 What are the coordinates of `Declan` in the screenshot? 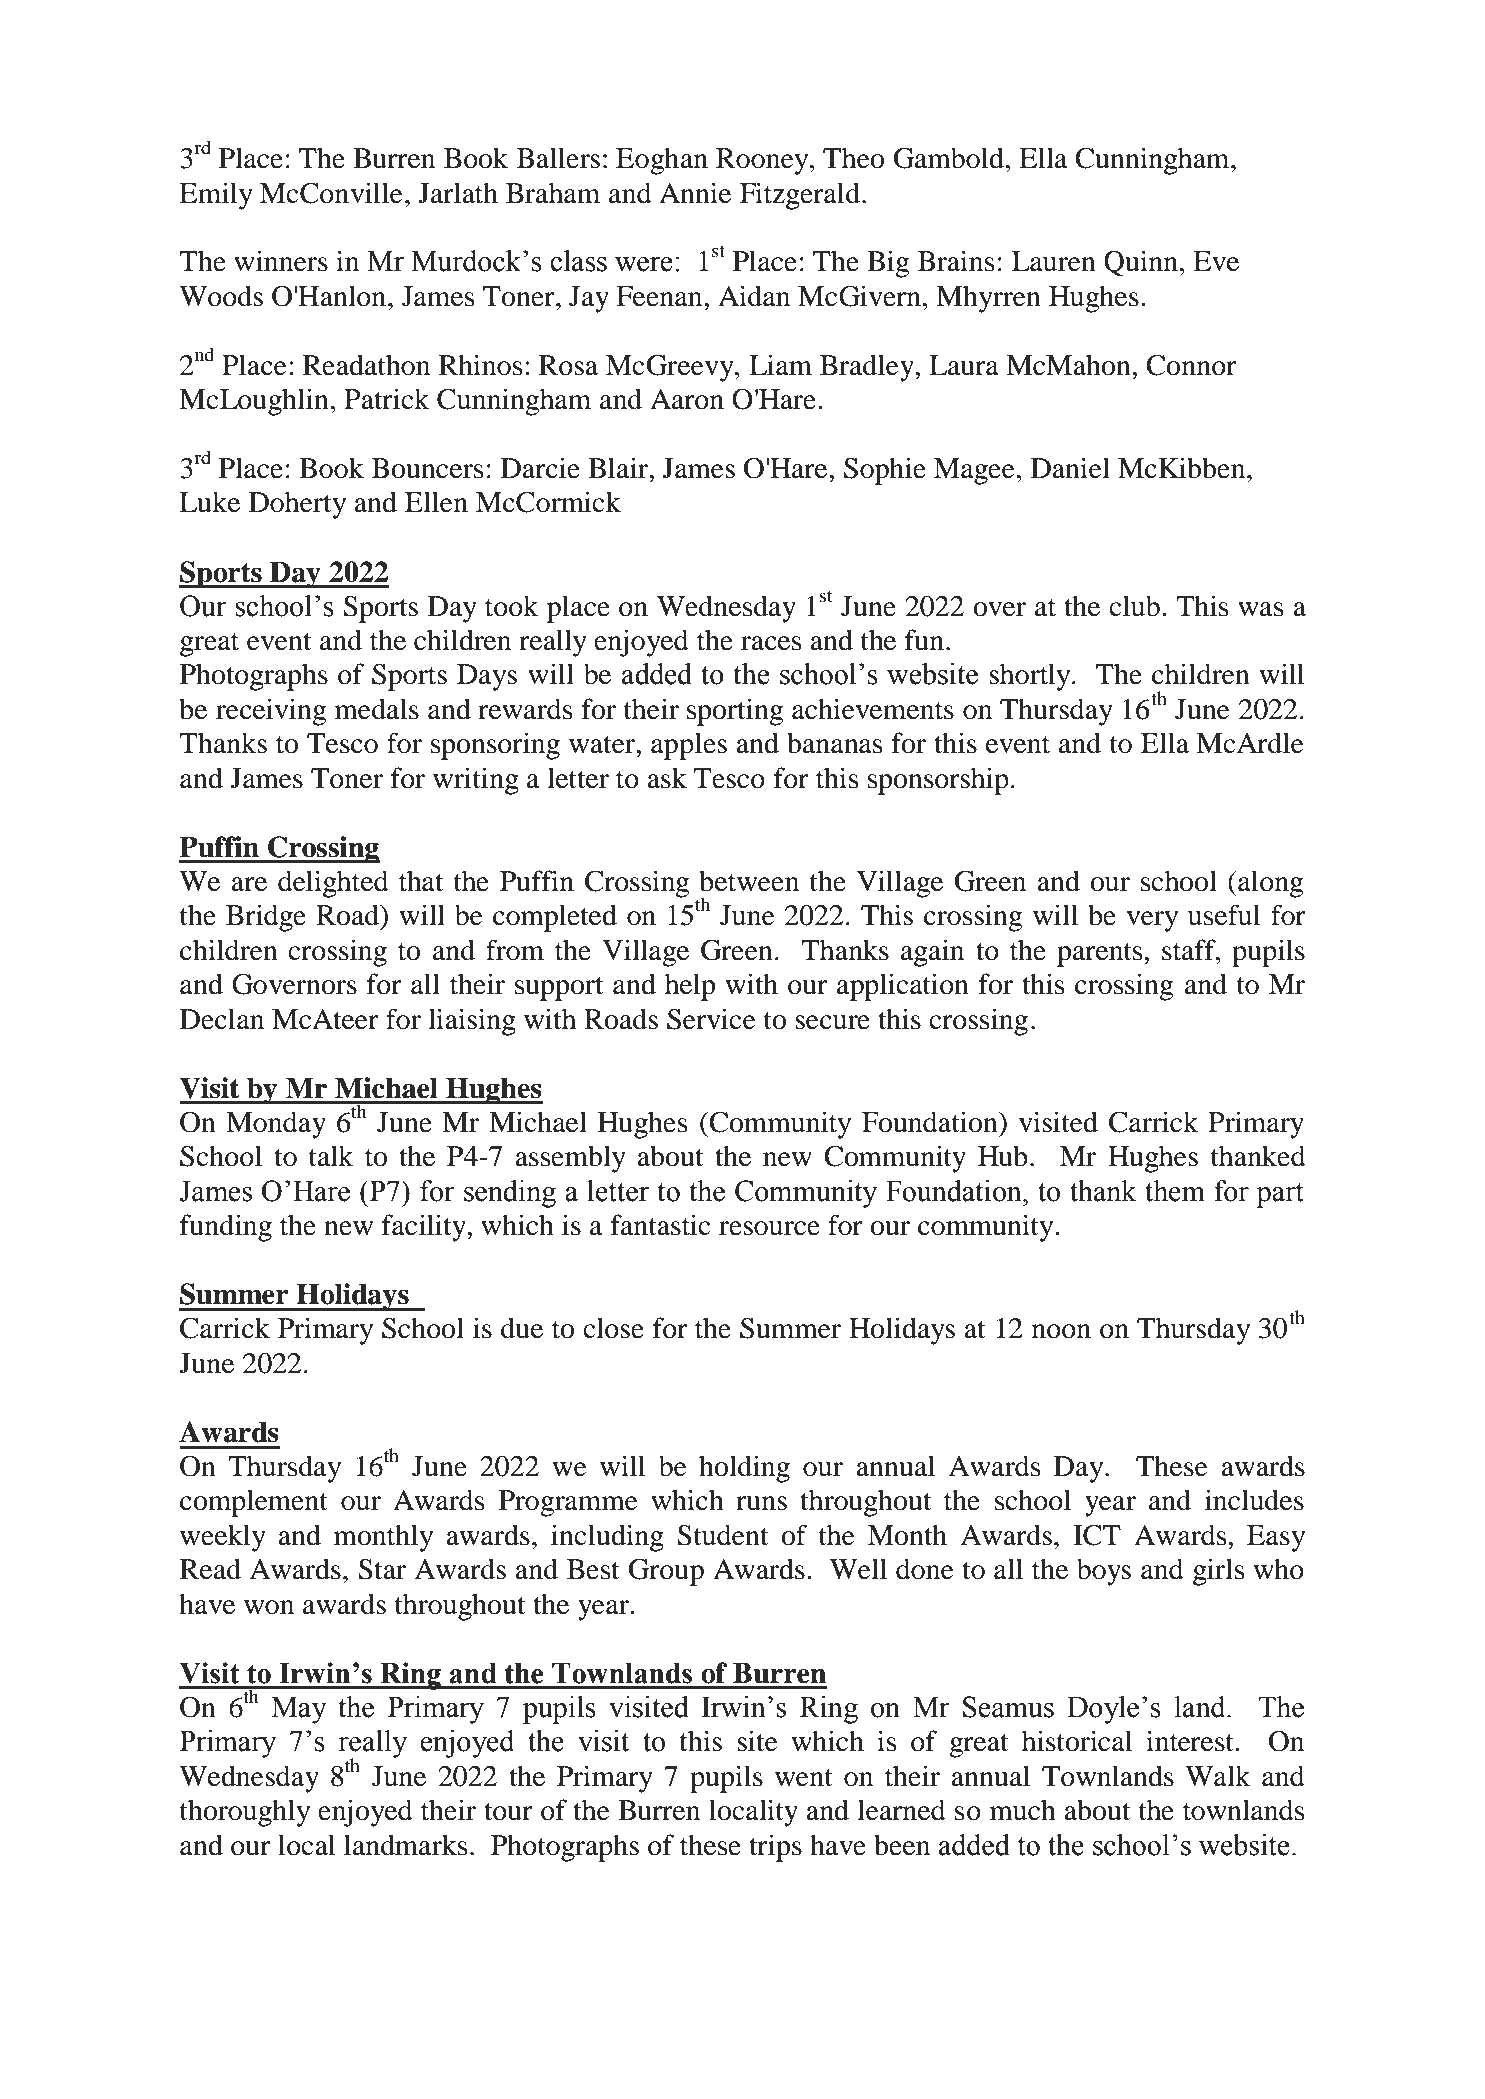 It's located at (222, 1019).
